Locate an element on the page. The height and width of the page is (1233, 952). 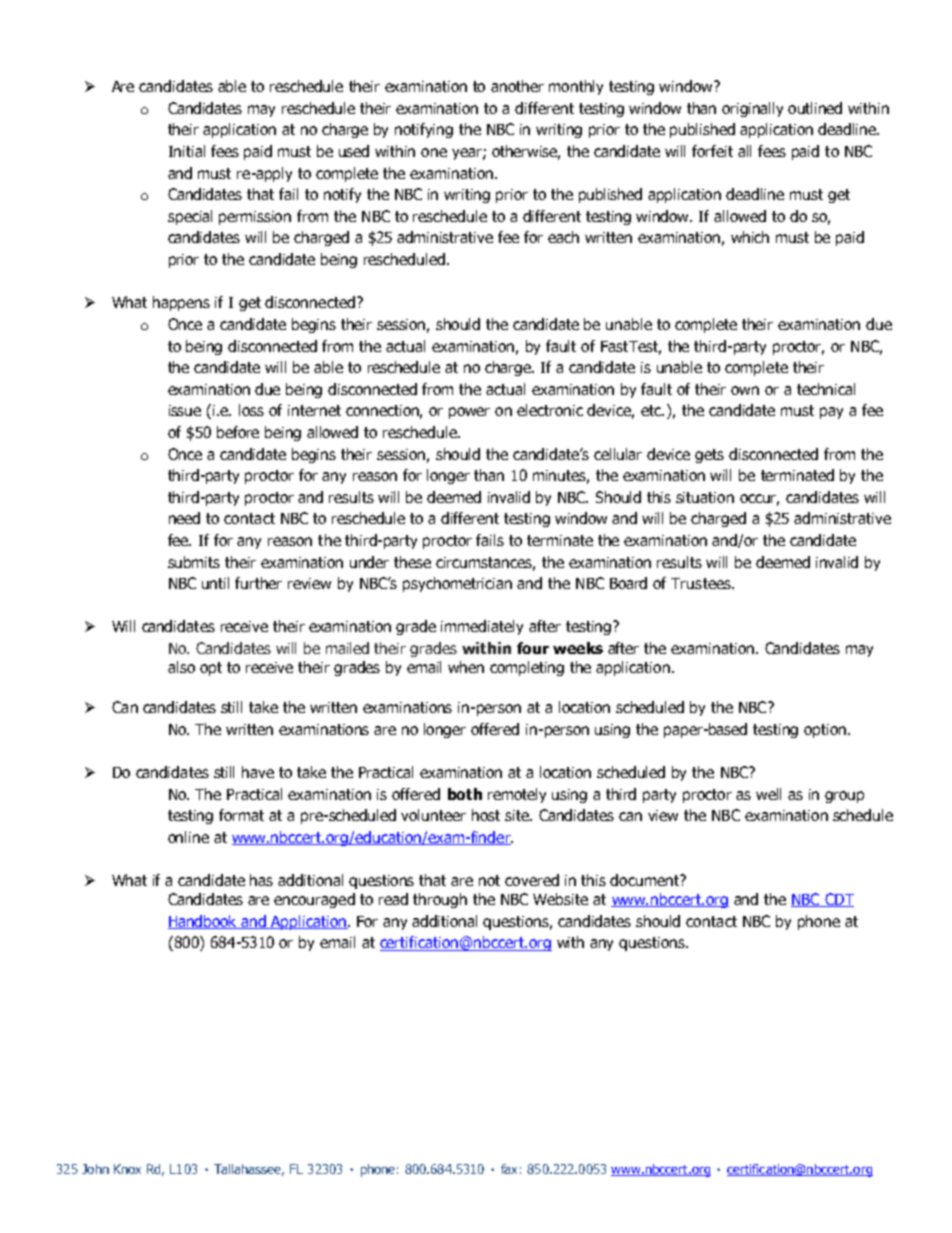
Initial is located at coordinates (187, 151).
